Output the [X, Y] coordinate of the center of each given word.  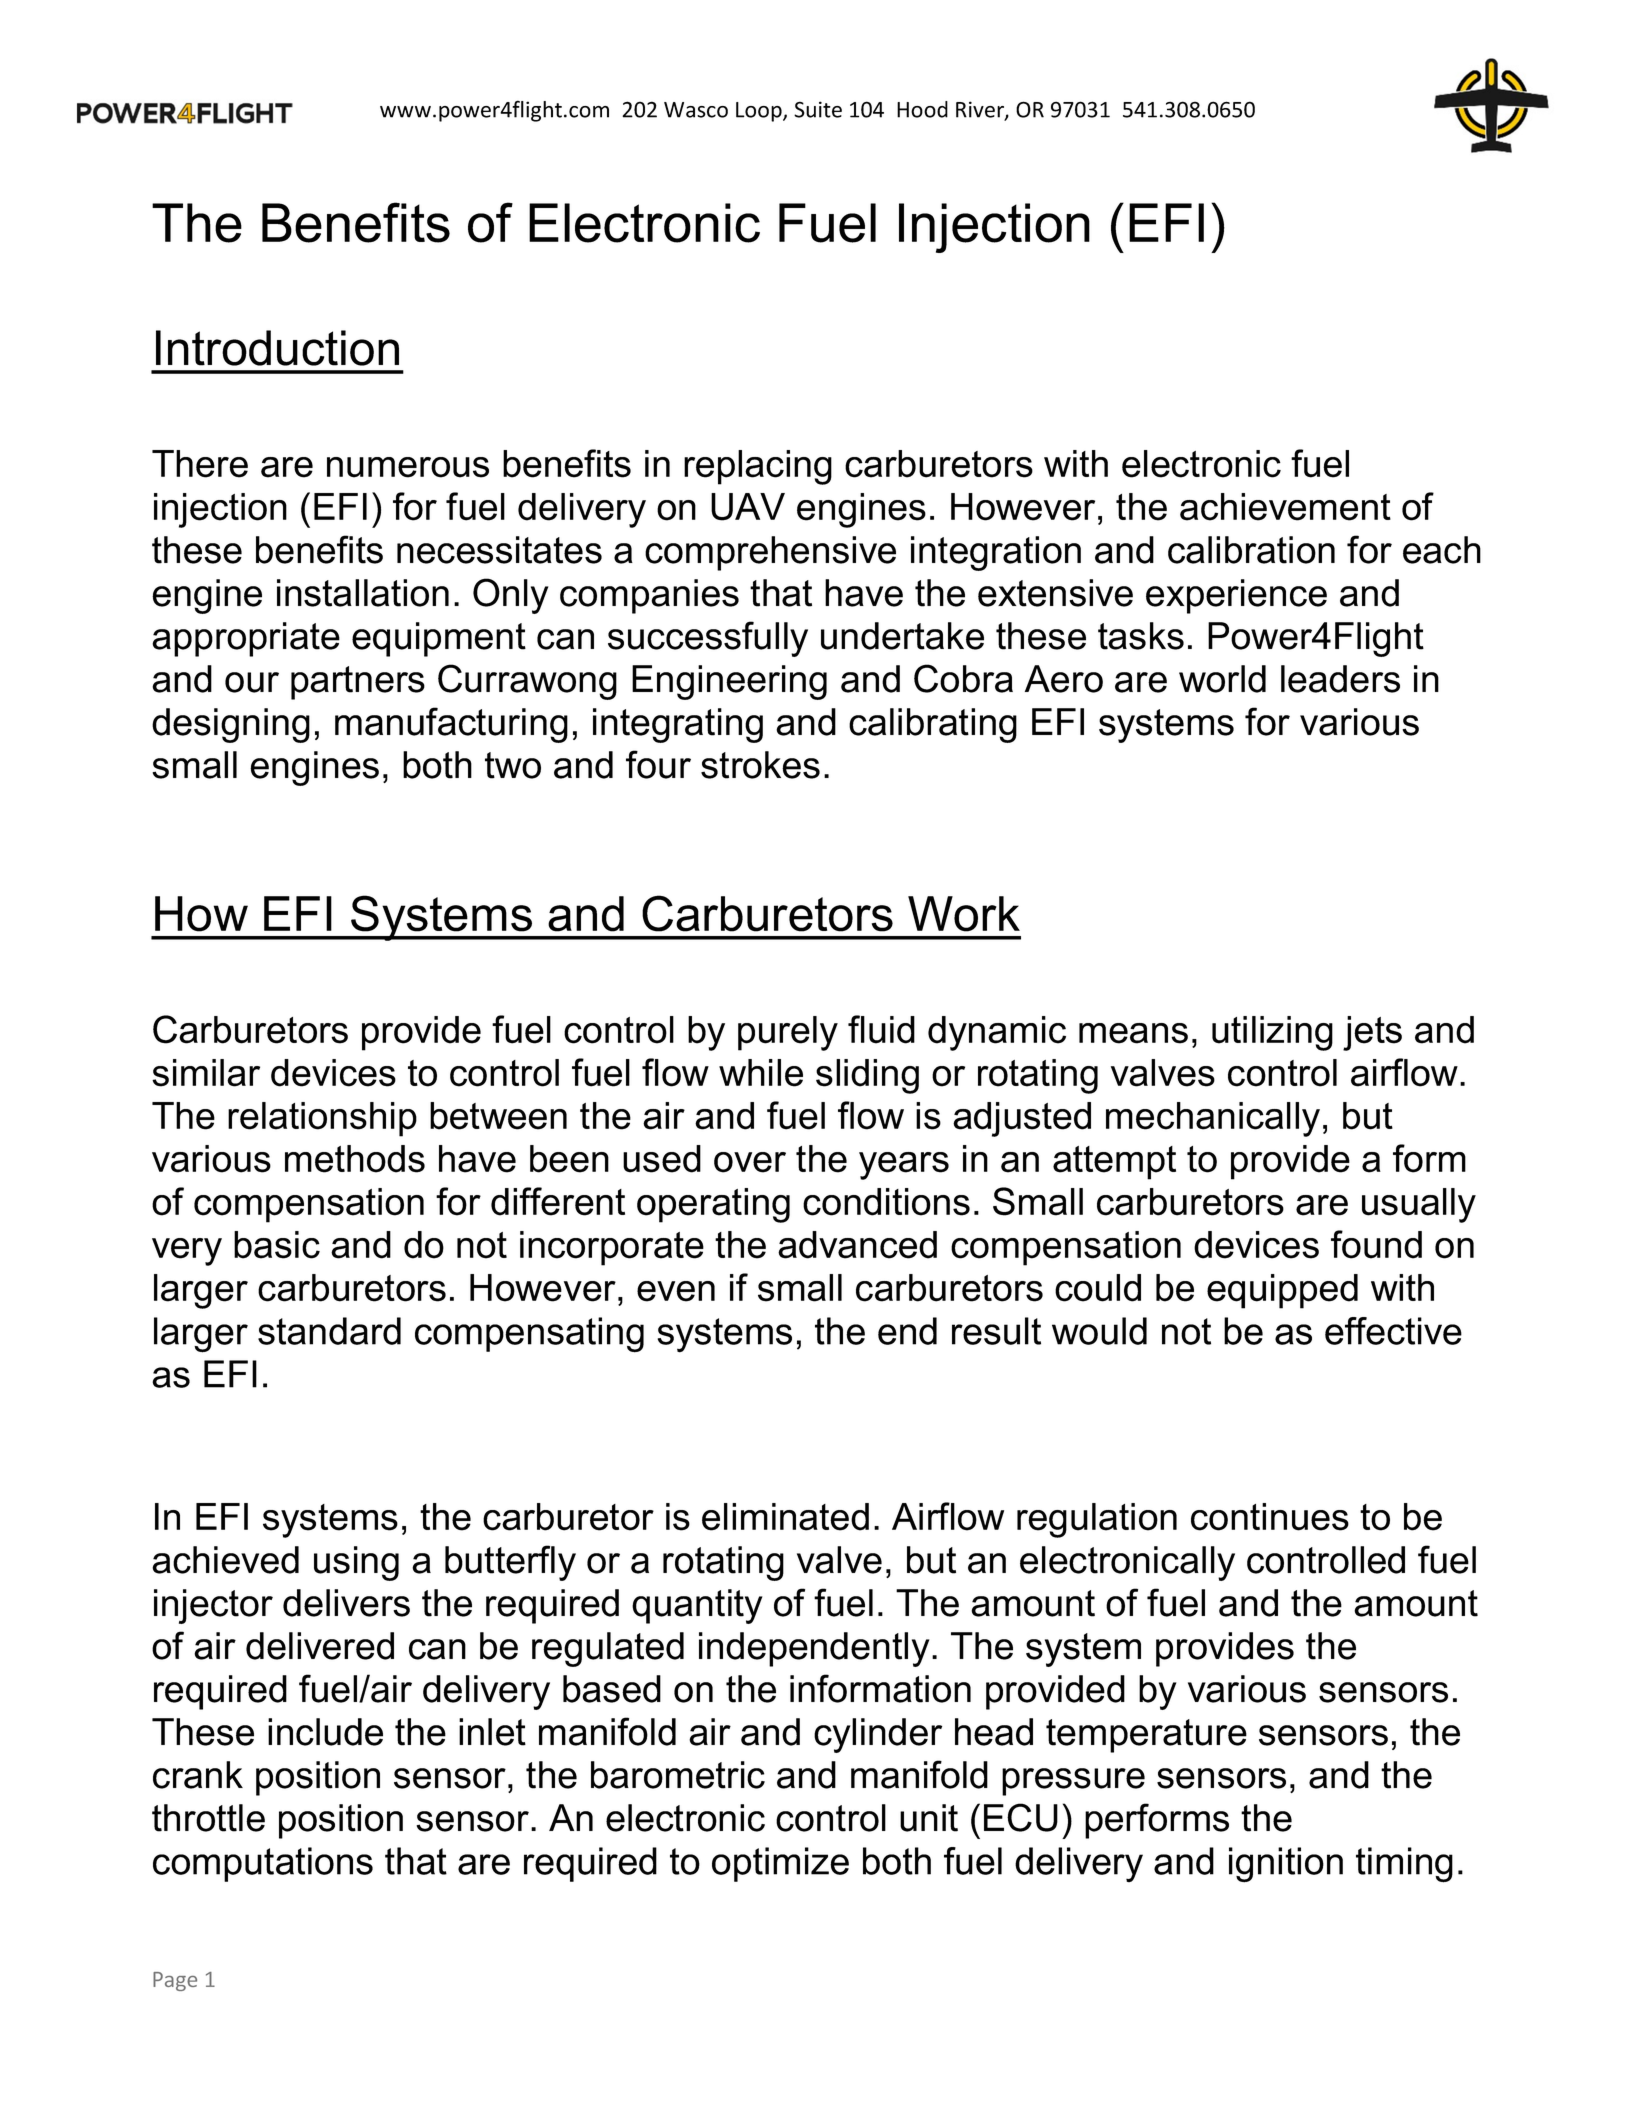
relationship [322, 1119]
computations [263, 1864]
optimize [780, 1864]
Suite [818, 109]
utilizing [1272, 1033]
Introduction [277, 348]
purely [788, 1033]
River [981, 110]
